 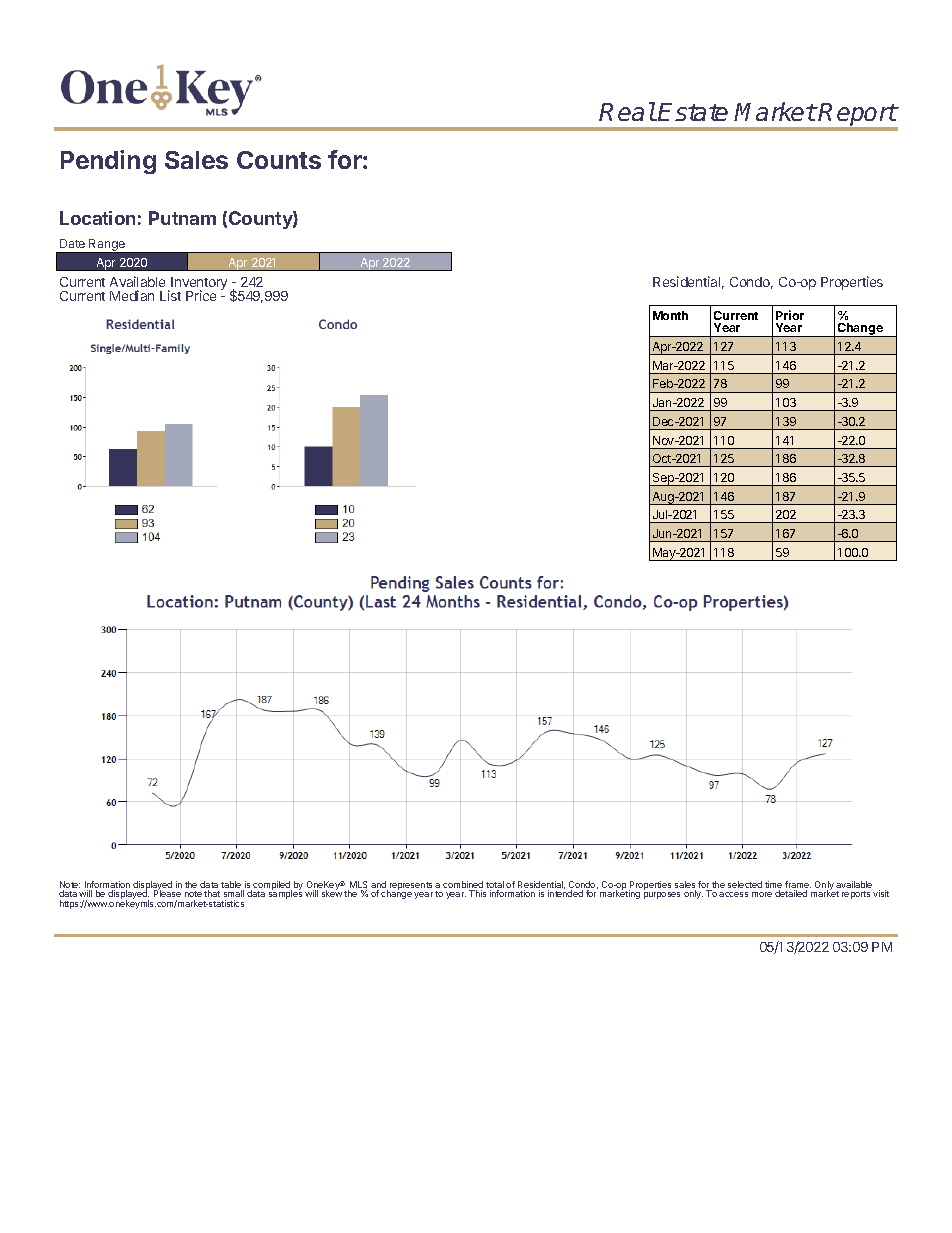 What do you see at coordinates (201, 295) in the document?
I see `Price` at bounding box center [201, 295].
